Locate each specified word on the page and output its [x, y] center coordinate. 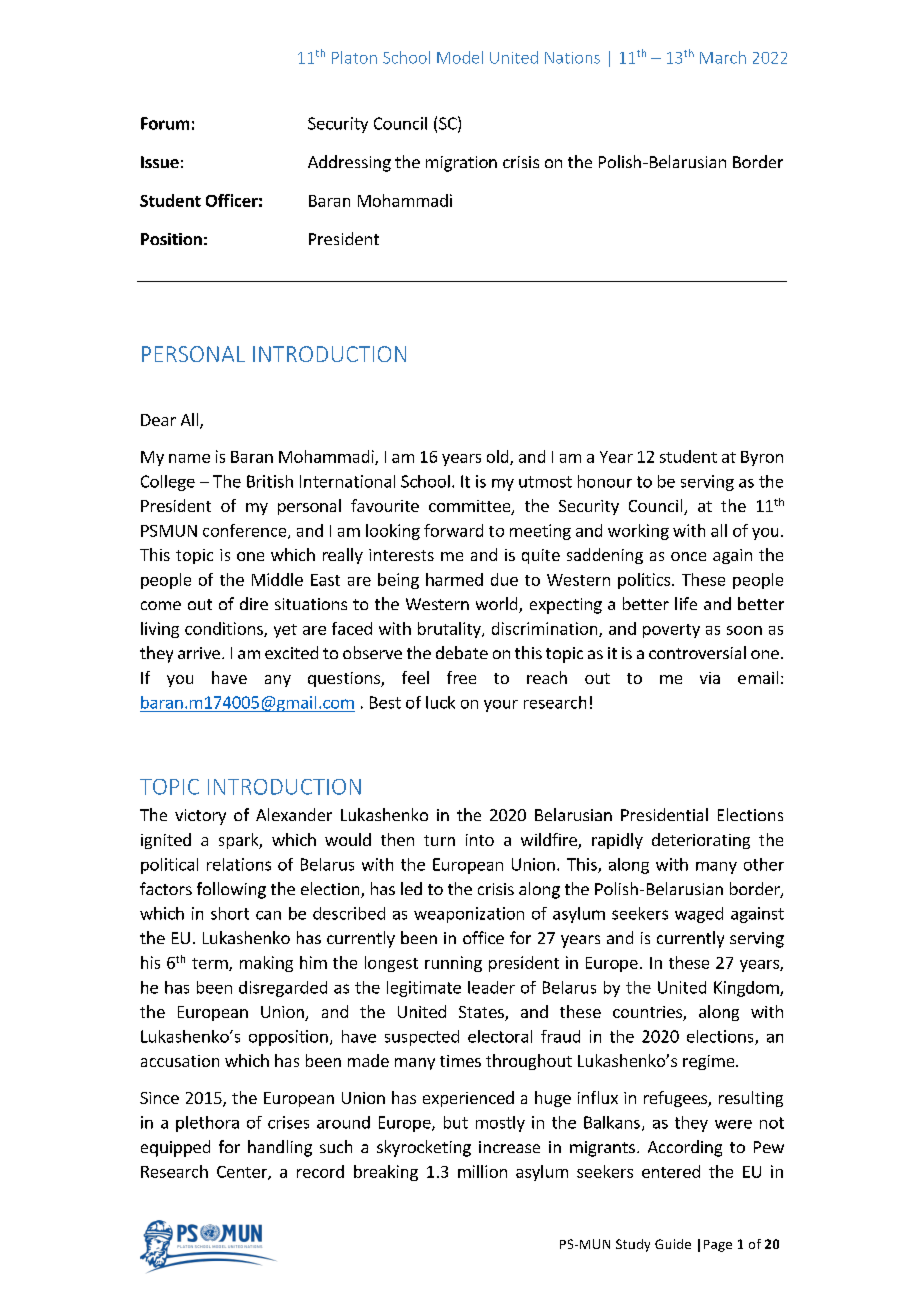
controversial [697, 652]
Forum [165, 123]
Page [718, 1246]
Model [460, 57]
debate [462, 652]
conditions [225, 629]
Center [243, 1173]
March [723, 57]
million [482, 1171]
